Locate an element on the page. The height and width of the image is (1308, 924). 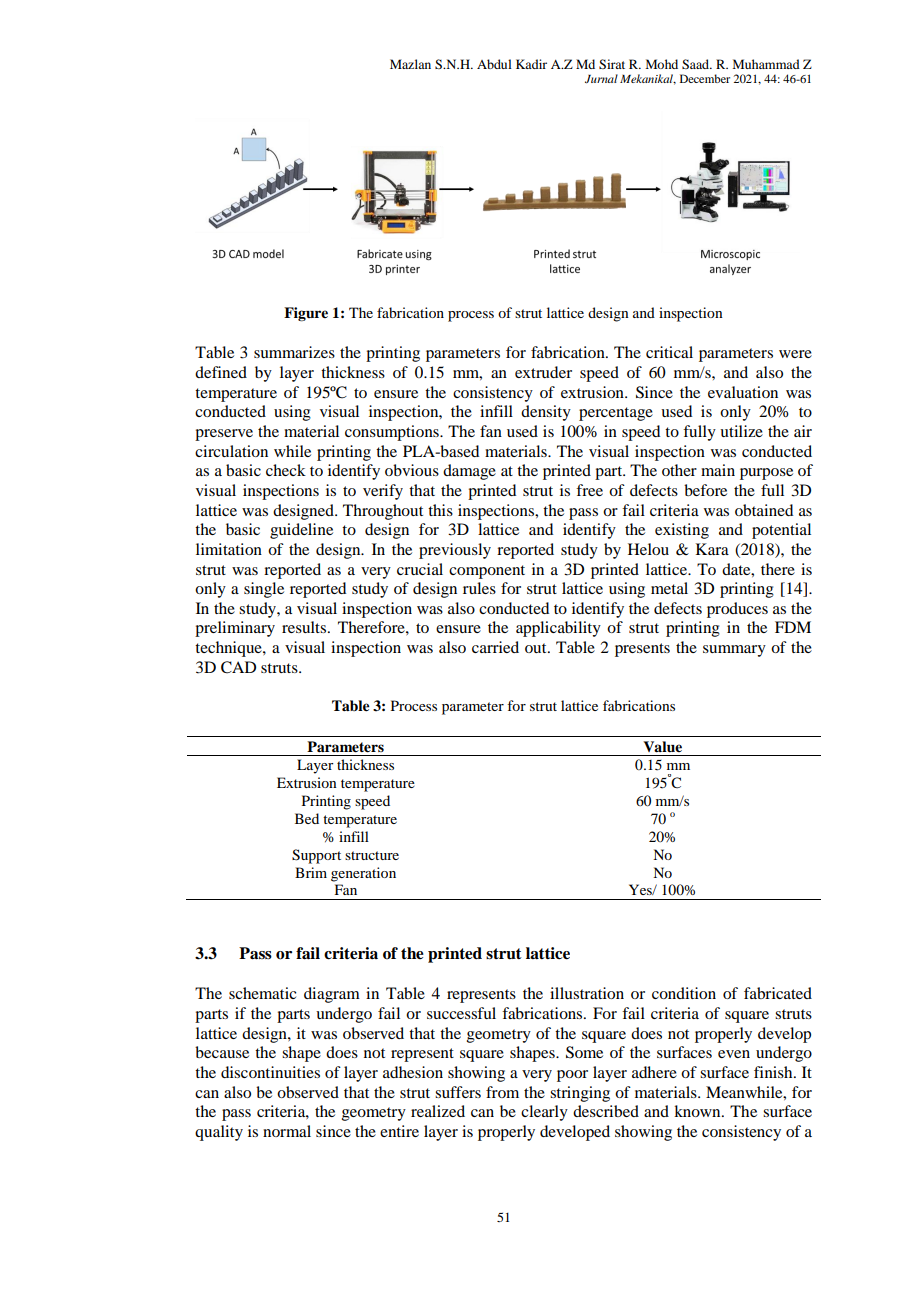
Jurnal is located at coordinates (601, 78).
